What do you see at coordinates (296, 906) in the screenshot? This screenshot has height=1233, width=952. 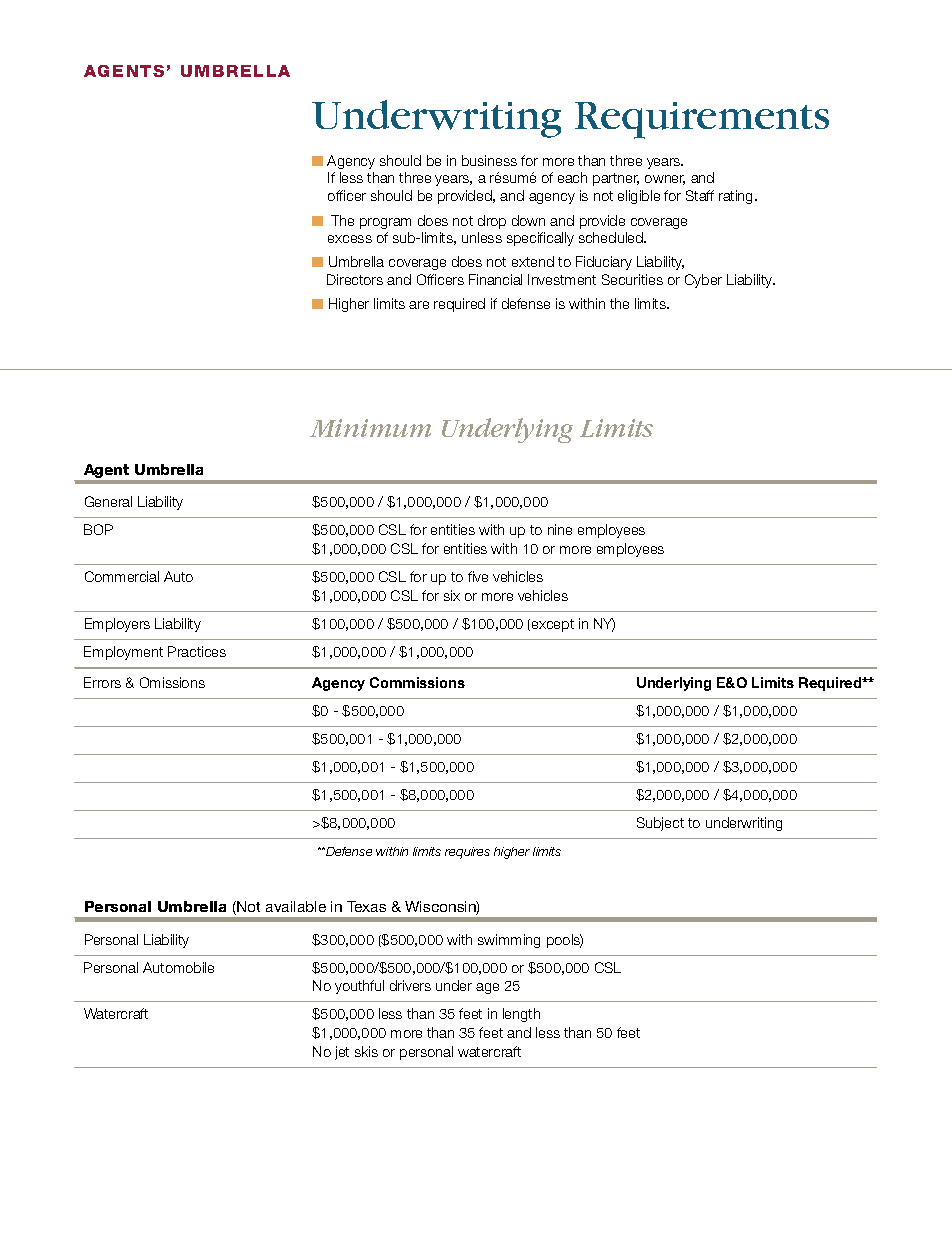 I see `available` at bounding box center [296, 906].
